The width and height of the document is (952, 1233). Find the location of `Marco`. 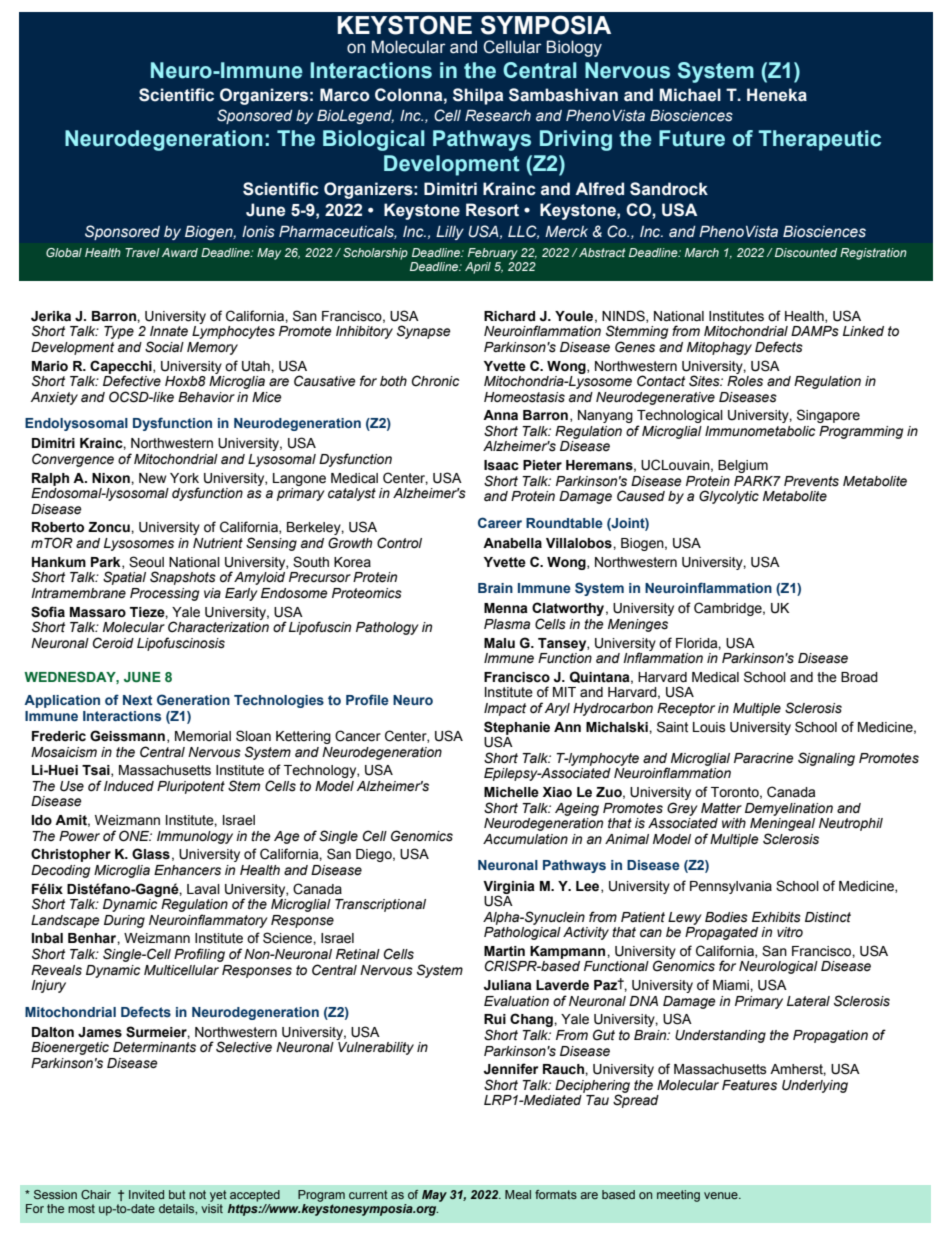

Marco is located at coordinates (345, 95).
